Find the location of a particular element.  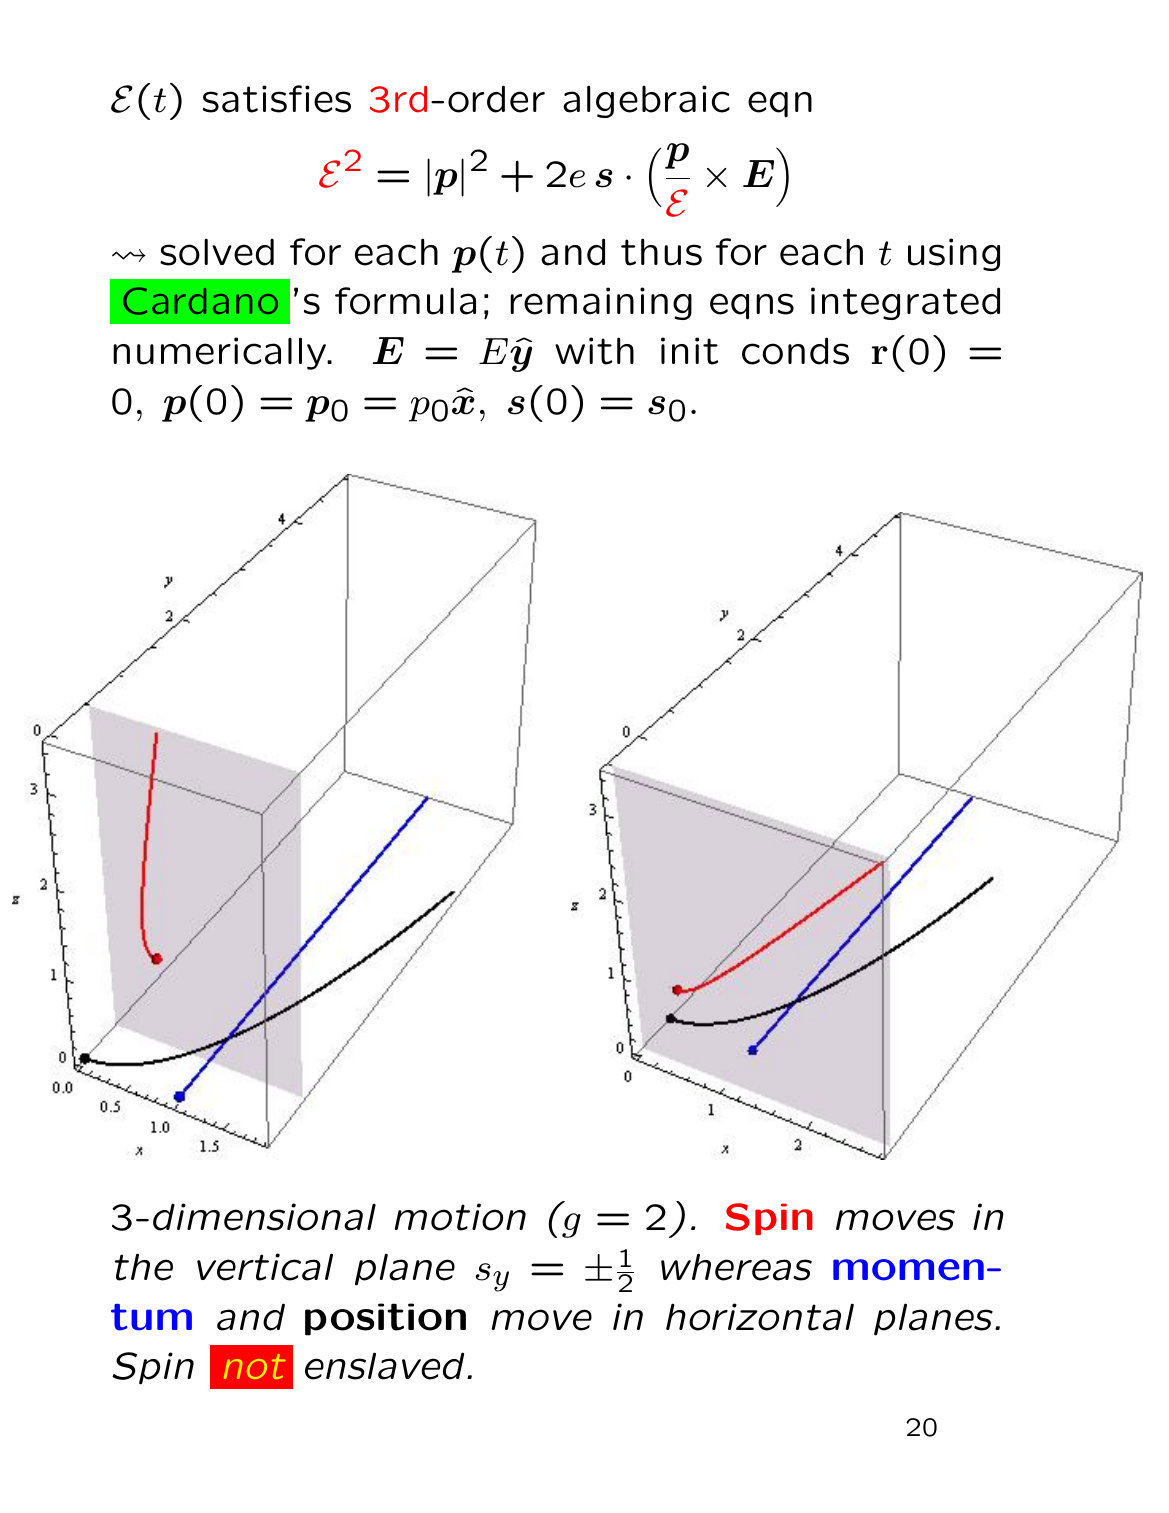

satisfies is located at coordinates (277, 99).
